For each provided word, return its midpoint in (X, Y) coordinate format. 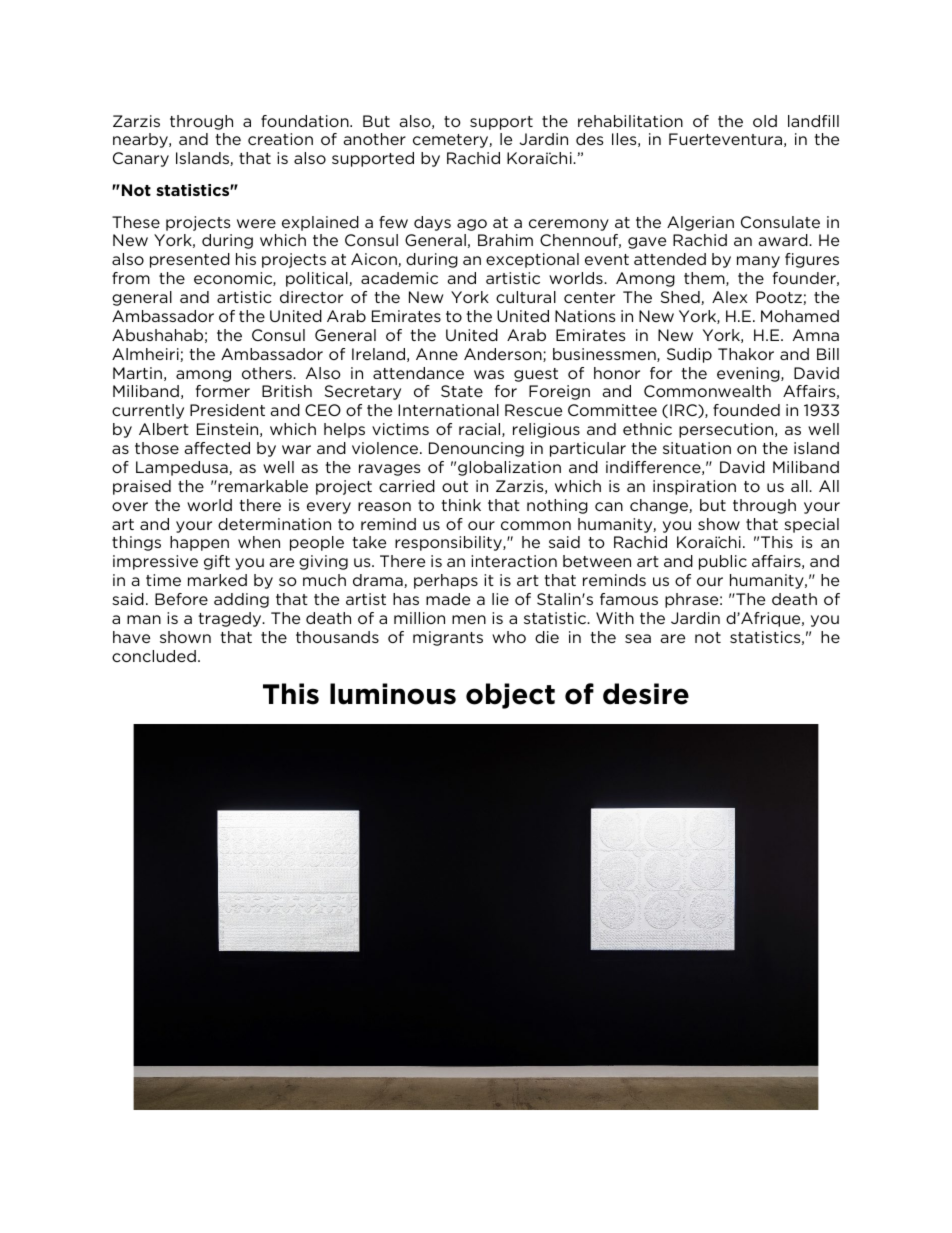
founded (746, 410)
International (448, 410)
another (374, 139)
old (765, 121)
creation (280, 139)
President (227, 410)
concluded (154, 656)
